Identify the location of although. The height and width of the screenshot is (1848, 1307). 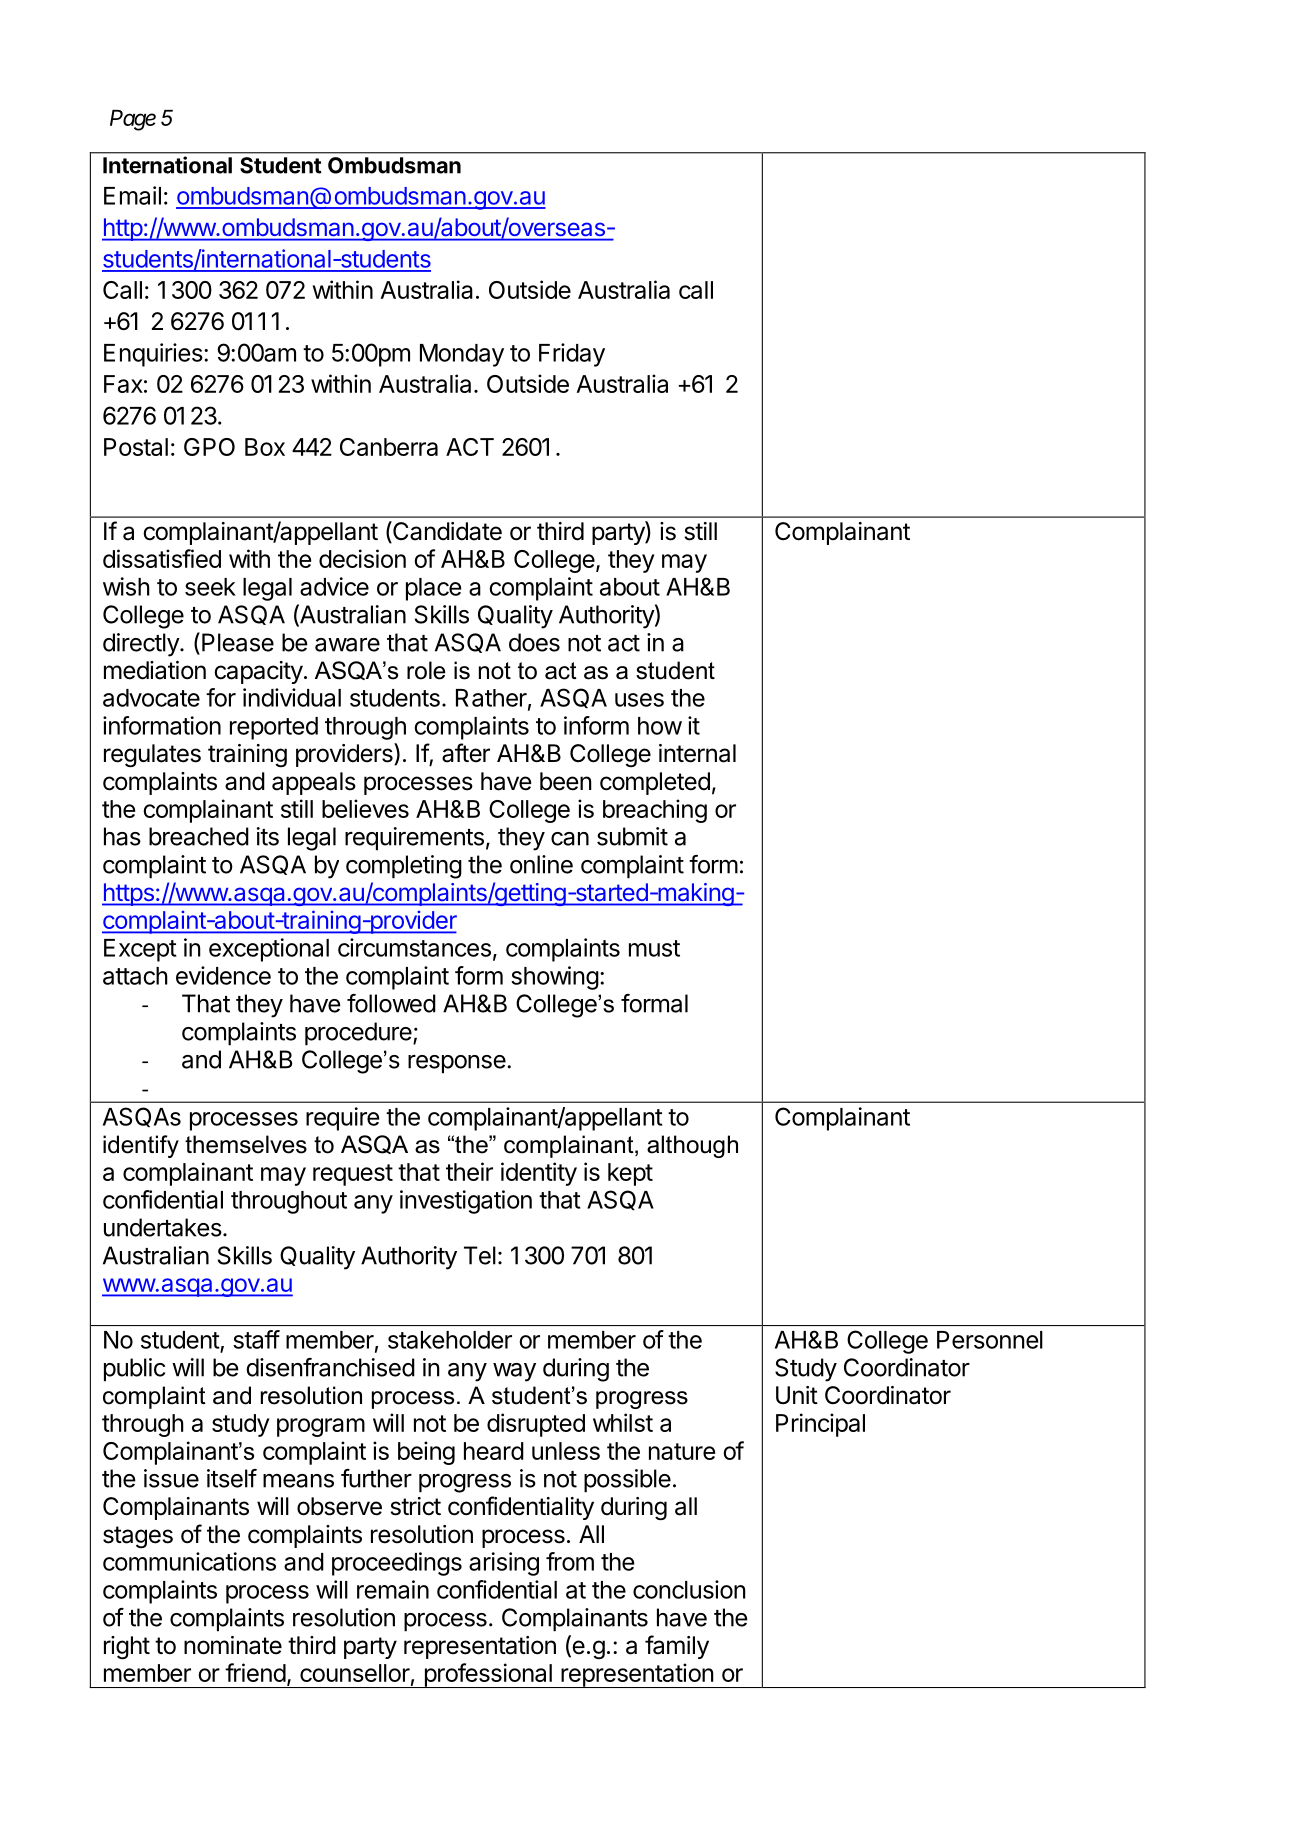
(692, 1146).
